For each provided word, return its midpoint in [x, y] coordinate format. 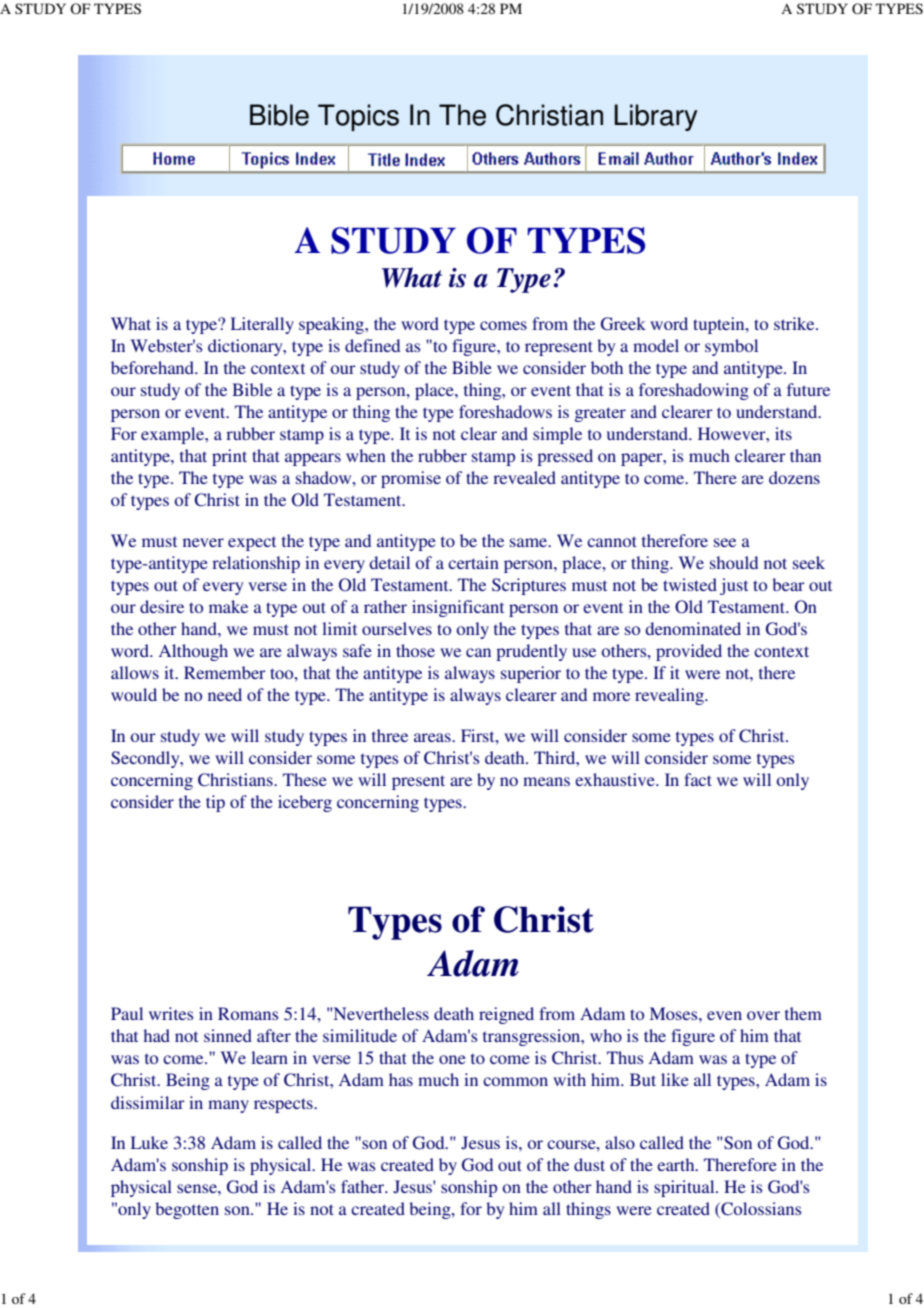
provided [689, 652]
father [364, 1186]
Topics [358, 117]
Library [656, 117]
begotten [187, 1210]
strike [795, 323]
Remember [225, 672]
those [415, 650]
